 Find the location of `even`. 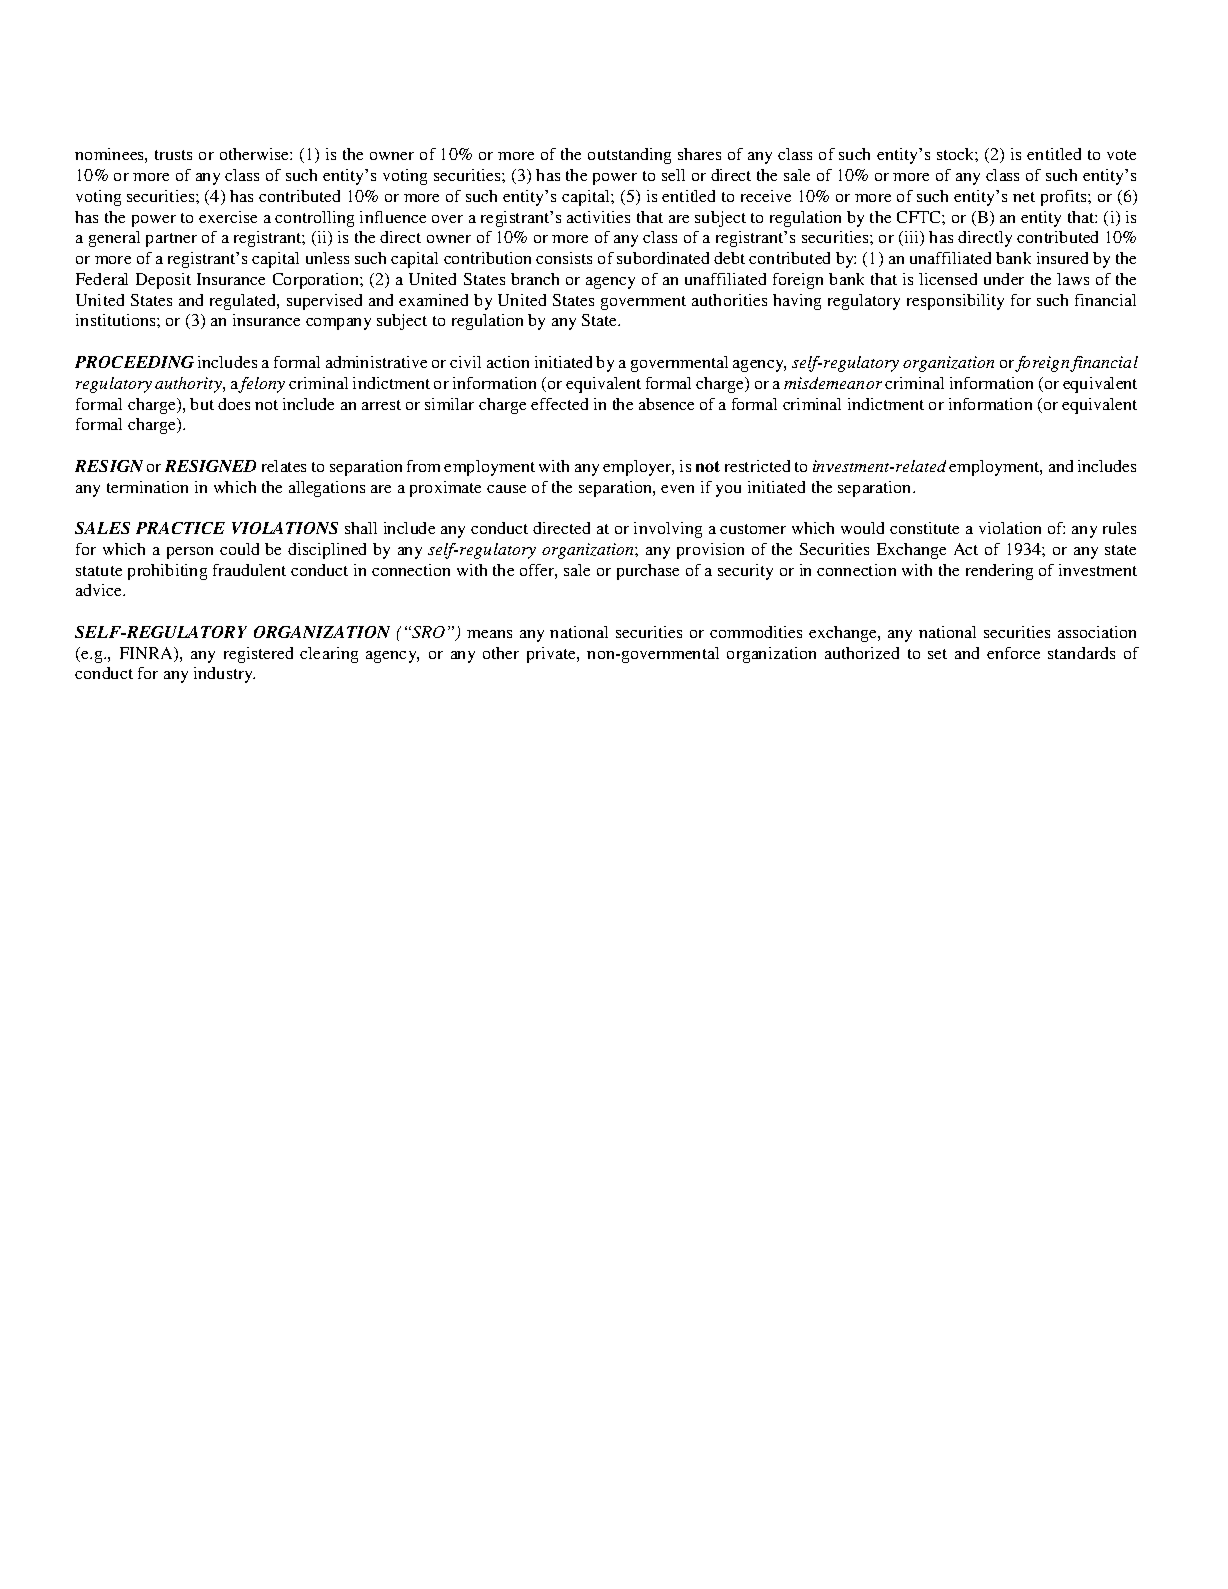

even is located at coordinates (677, 489).
